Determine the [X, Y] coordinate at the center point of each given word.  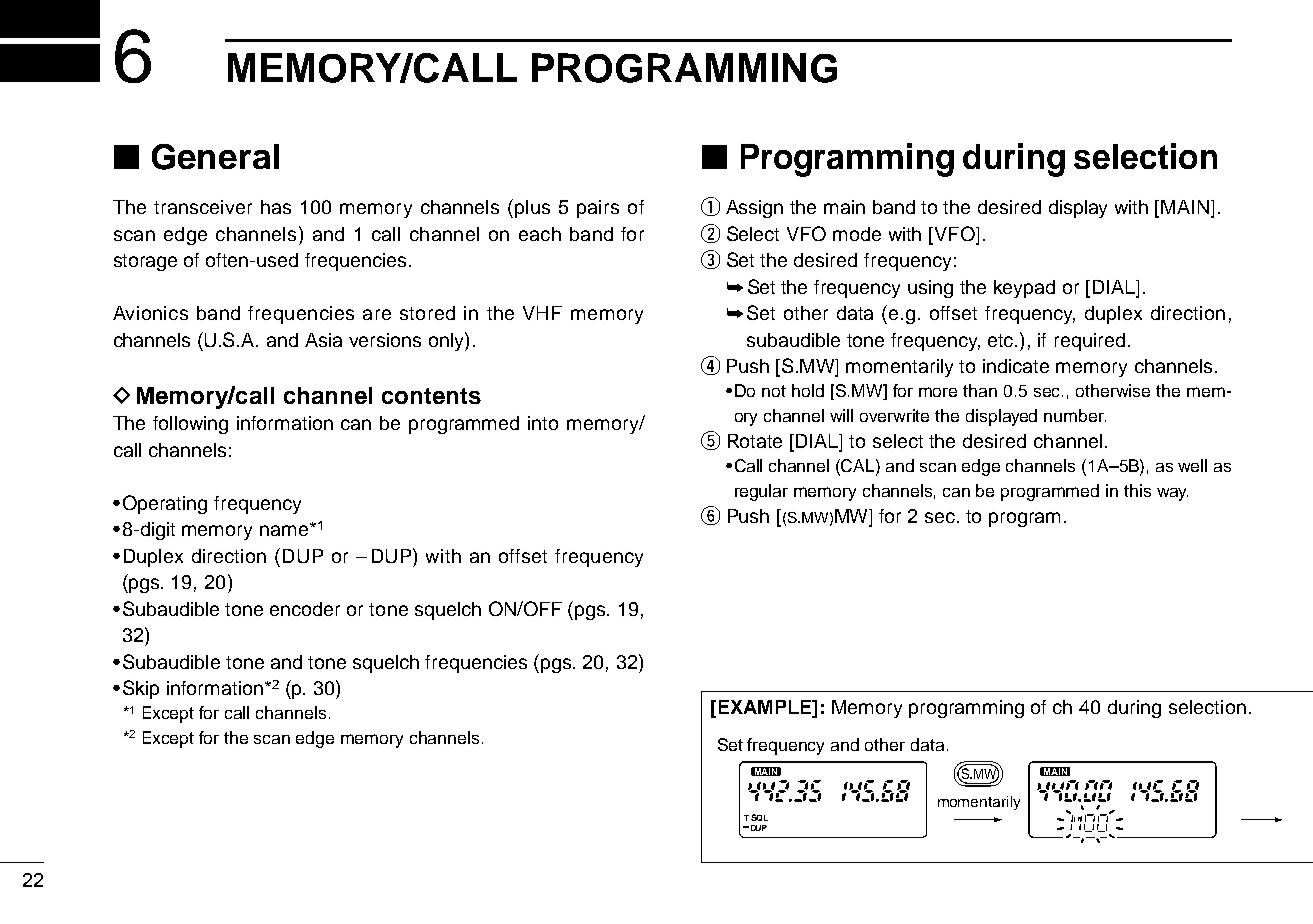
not [774, 391]
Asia [323, 340]
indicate [1016, 366]
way [1172, 494]
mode [857, 234]
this [1137, 490]
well [1192, 465]
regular [761, 492]
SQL [759, 817]
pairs [598, 209]
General [215, 157]
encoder [305, 609]
